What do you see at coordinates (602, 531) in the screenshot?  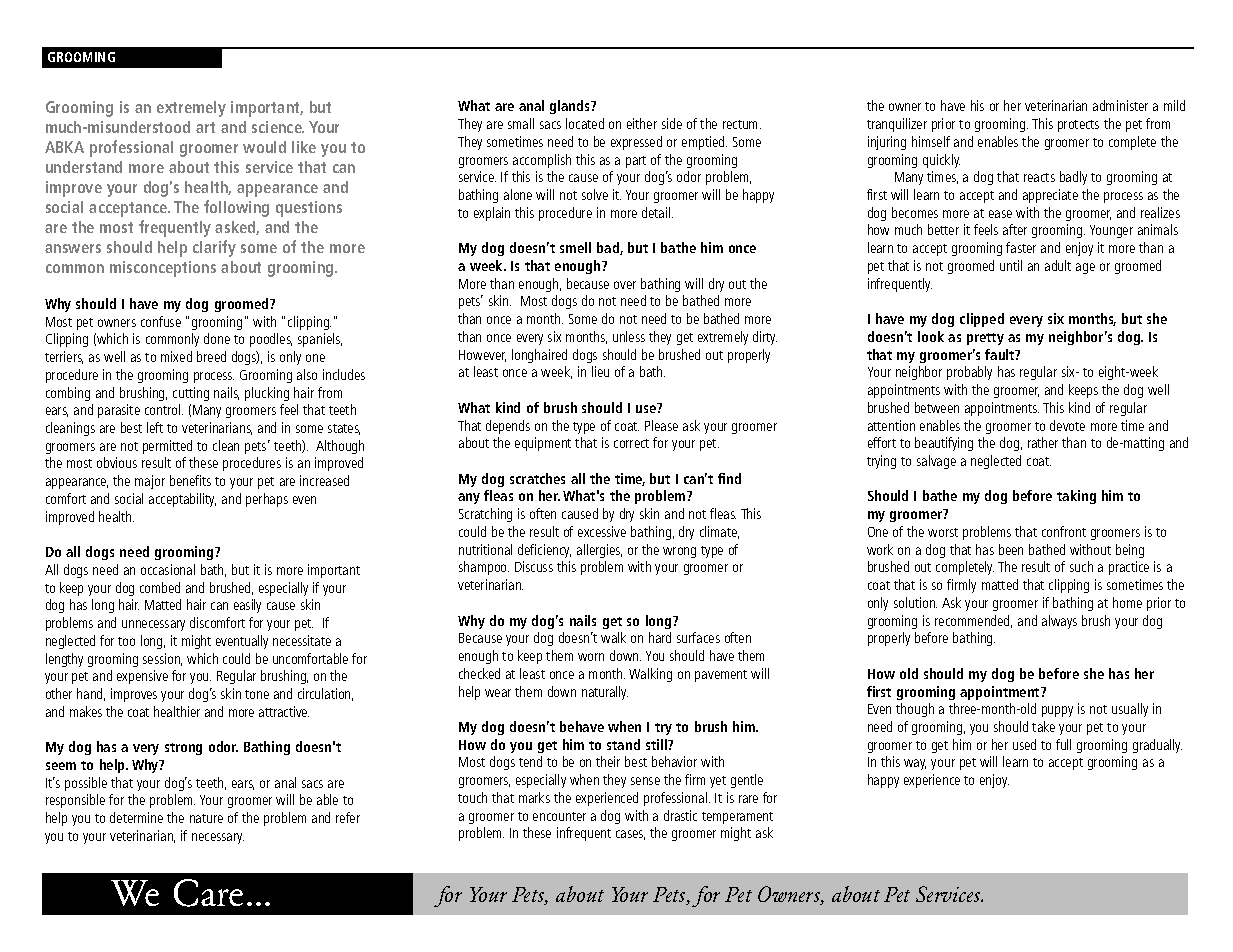 I see `excessive` at bounding box center [602, 531].
